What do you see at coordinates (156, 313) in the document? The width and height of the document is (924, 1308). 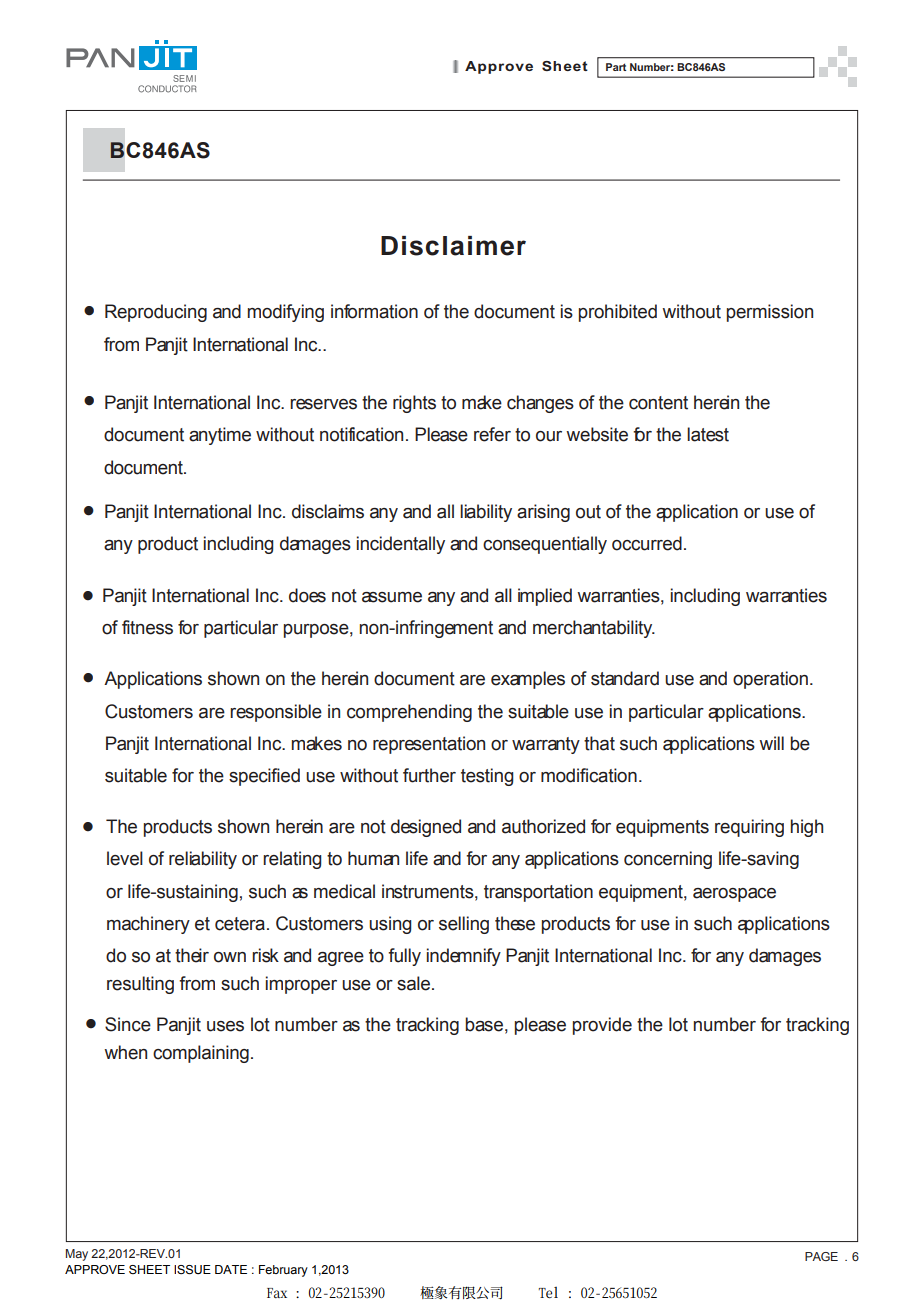 I see `Reproducing` at bounding box center [156, 313].
